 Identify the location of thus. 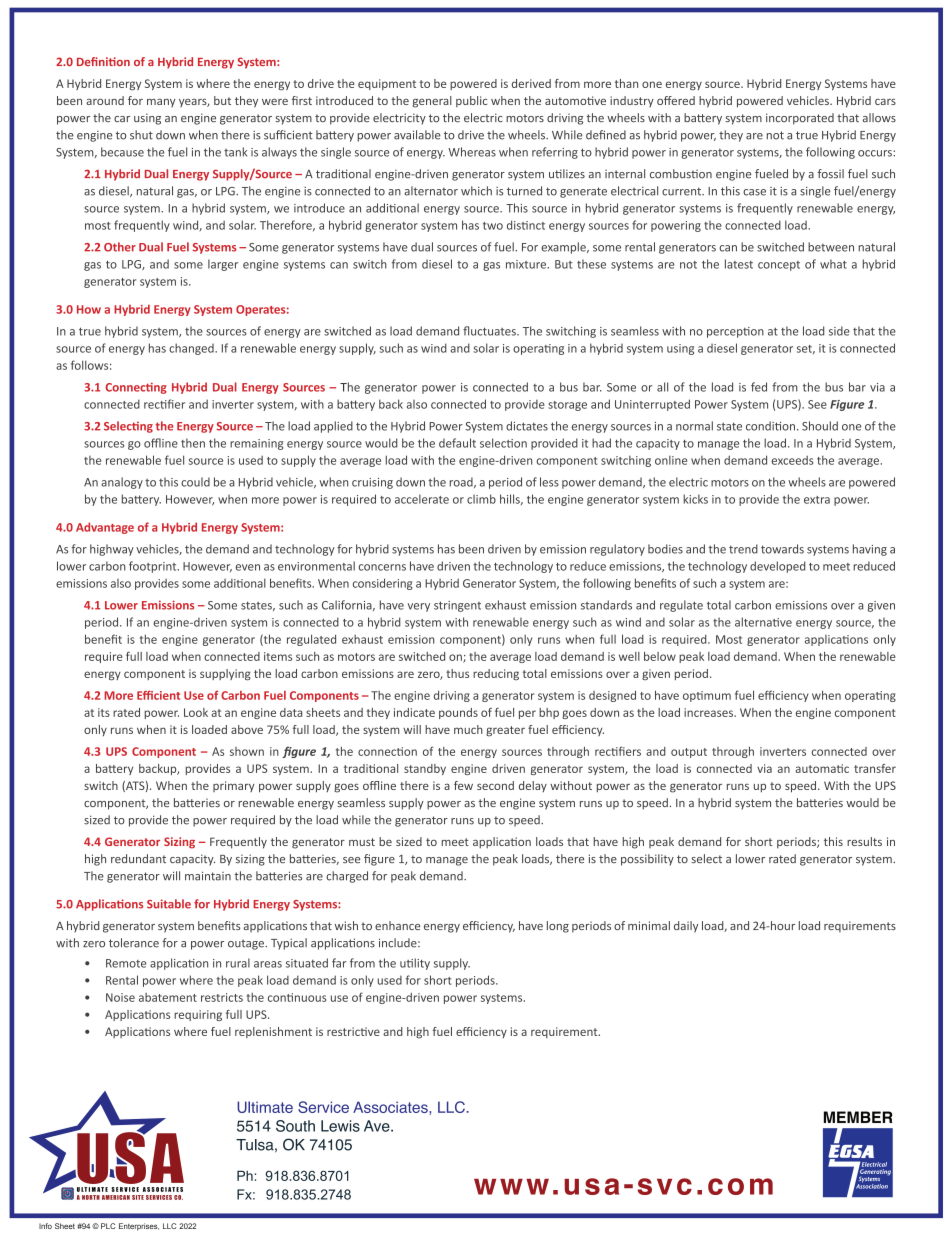
(457, 673).
